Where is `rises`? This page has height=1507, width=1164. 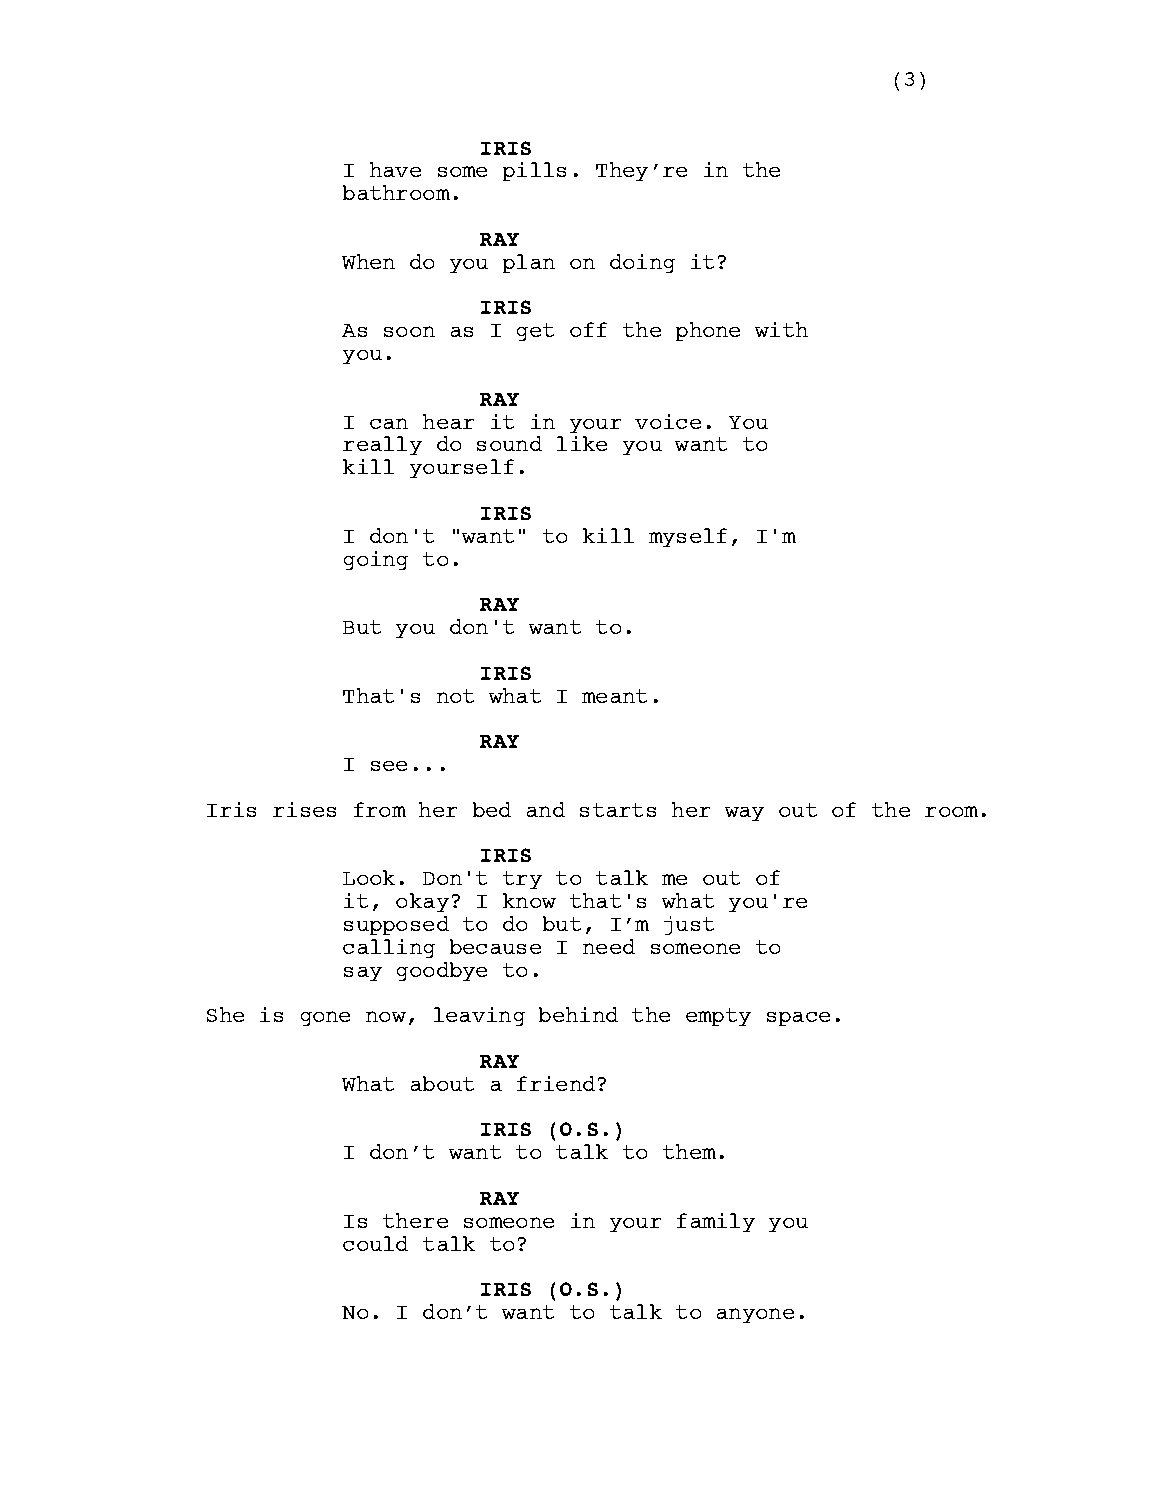 rises is located at coordinates (304, 809).
